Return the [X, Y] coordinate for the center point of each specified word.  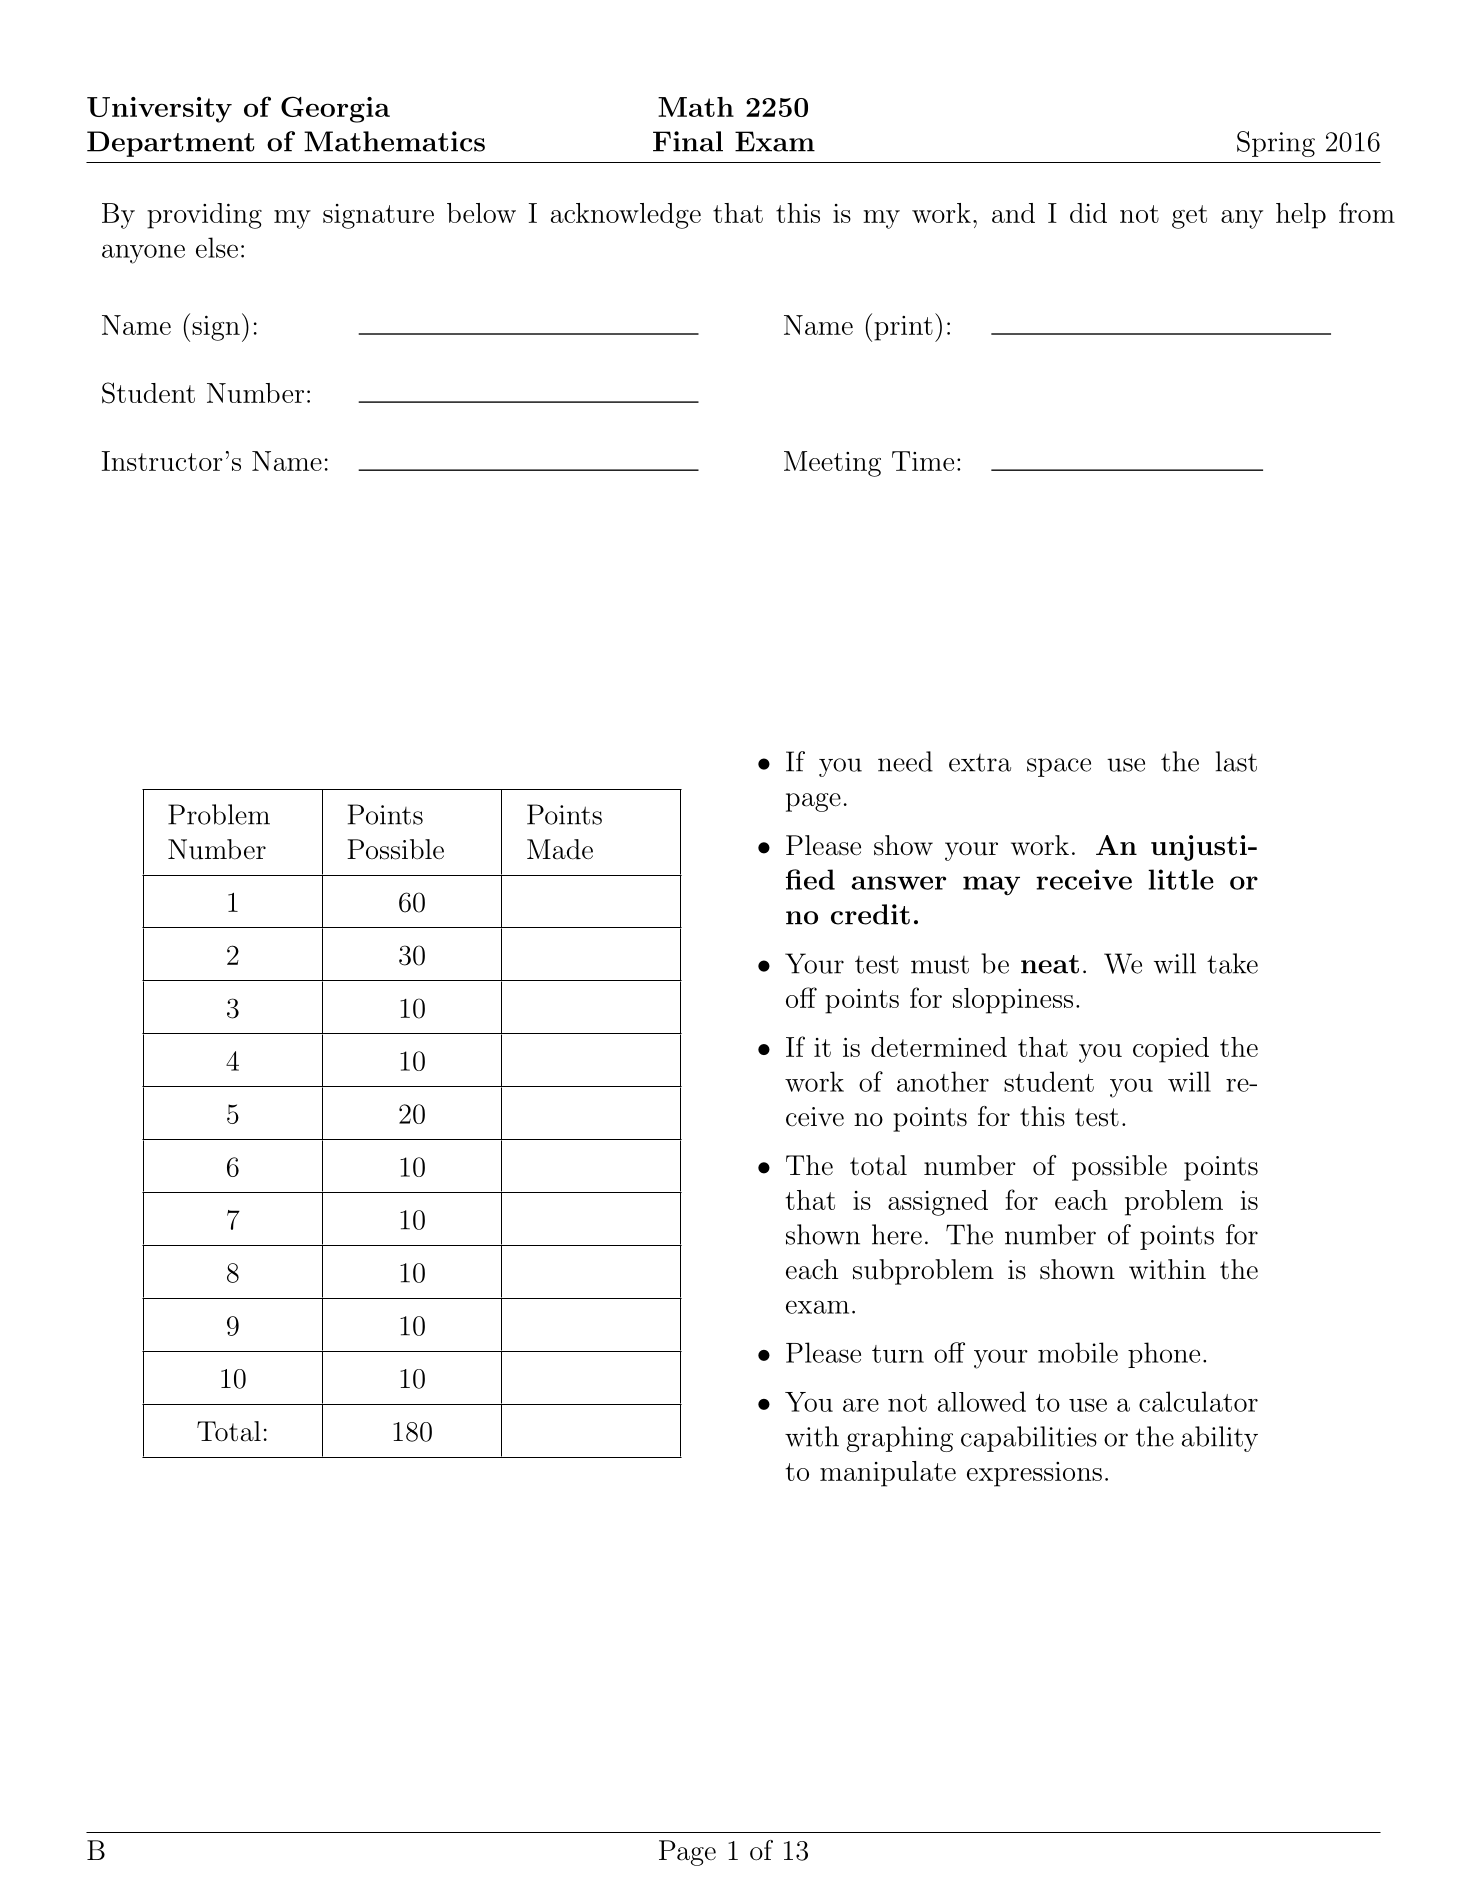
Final [688, 141]
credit [870, 914]
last [1236, 761]
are [861, 1405]
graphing [900, 1439]
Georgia [335, 109]
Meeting [832, 464]
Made [560, 849]
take [1232, 963]
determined [939, 1047]
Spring [1276, 144]
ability [1220, 1439]
